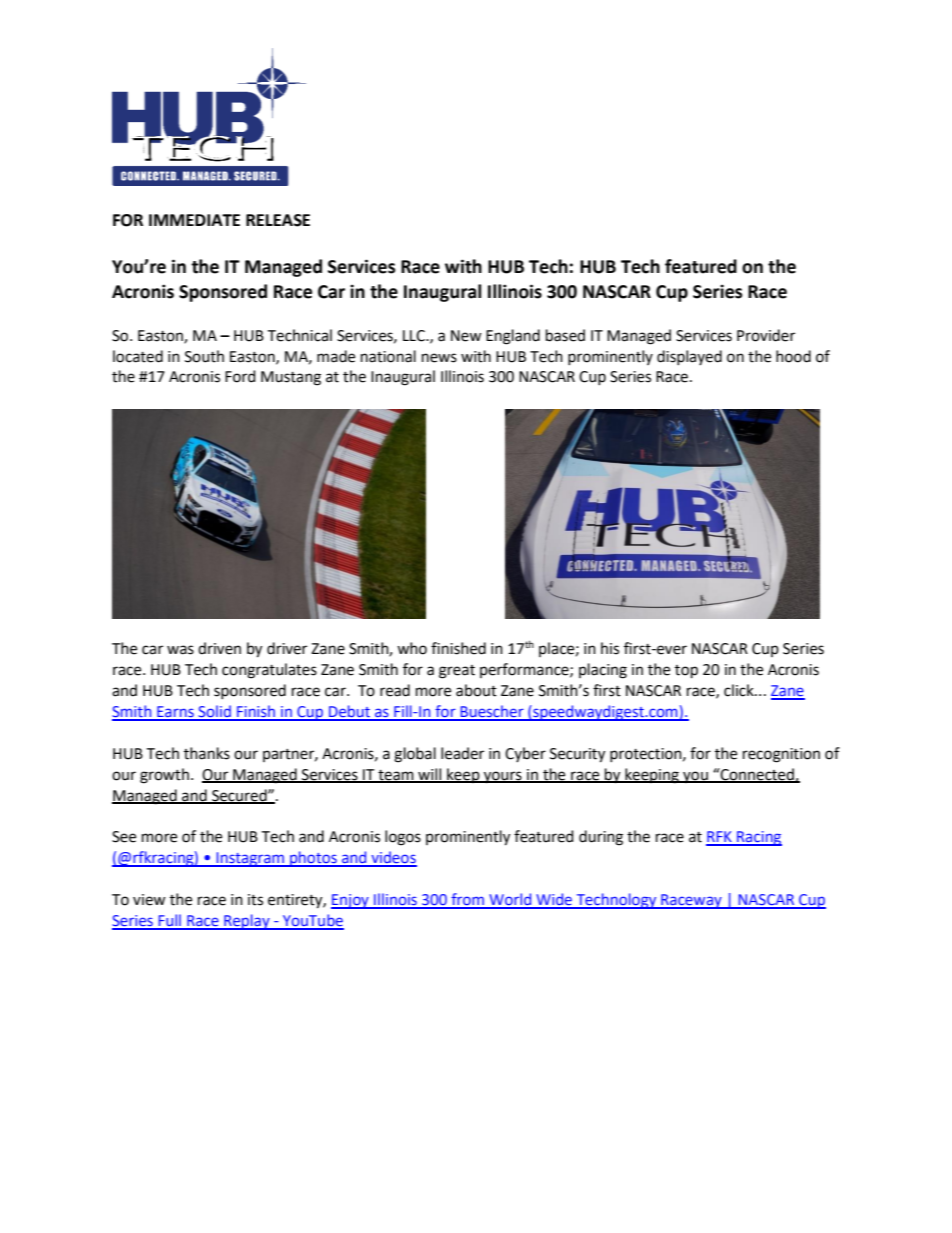 The width and height of the image is (952, 1233). I want to click on who, so click(412, 648).
